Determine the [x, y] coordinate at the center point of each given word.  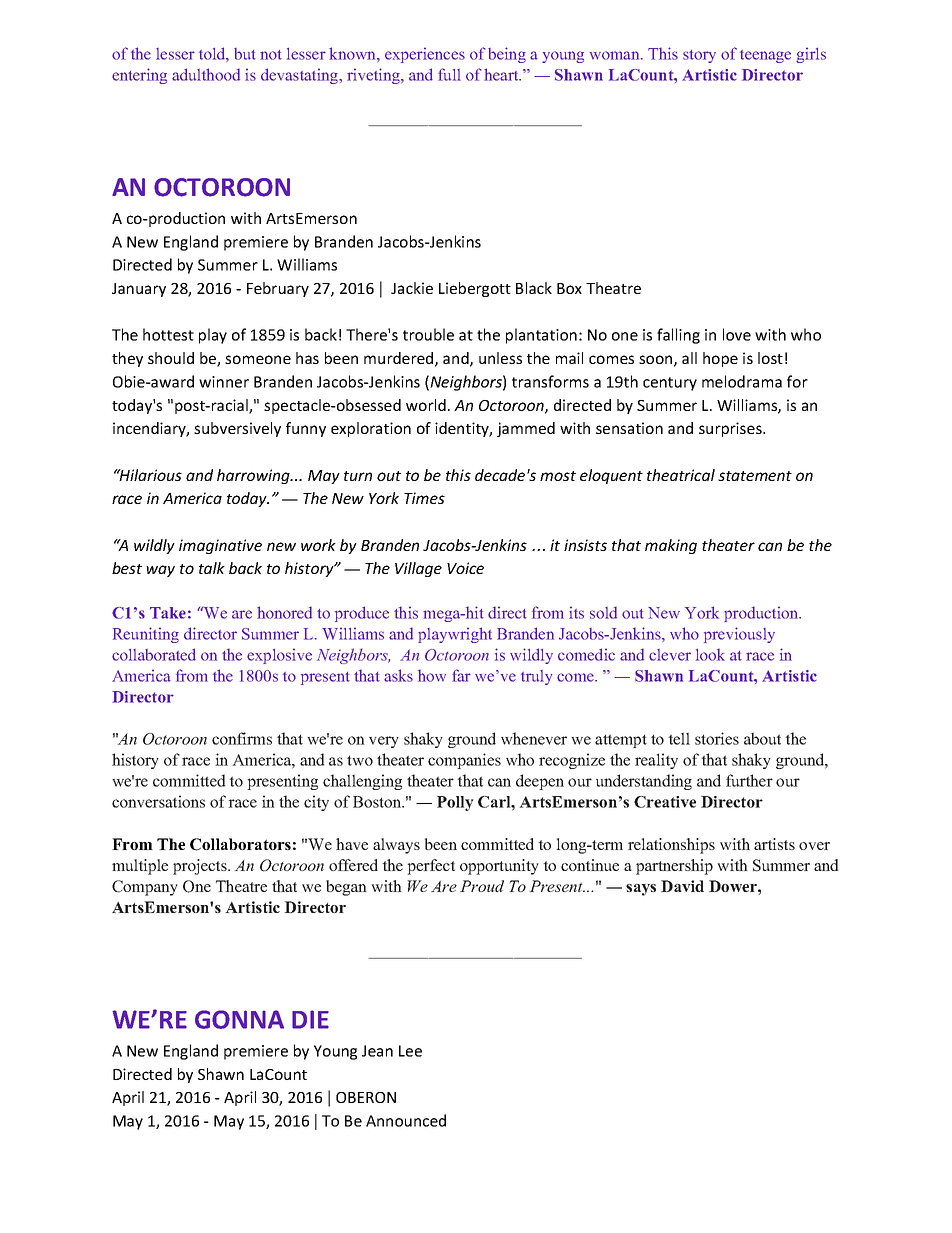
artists [774, 844]
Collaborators [240, 844]
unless [500, 358]
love [737, 334]
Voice [465, 568]
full [449, 74]
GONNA [239, 1019]
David [682, 886]
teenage [765, 56]
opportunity [499, 867]
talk [212, 568]
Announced [406, 1120]
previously [739, 635]
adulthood [206, 74]
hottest [168, 334]
